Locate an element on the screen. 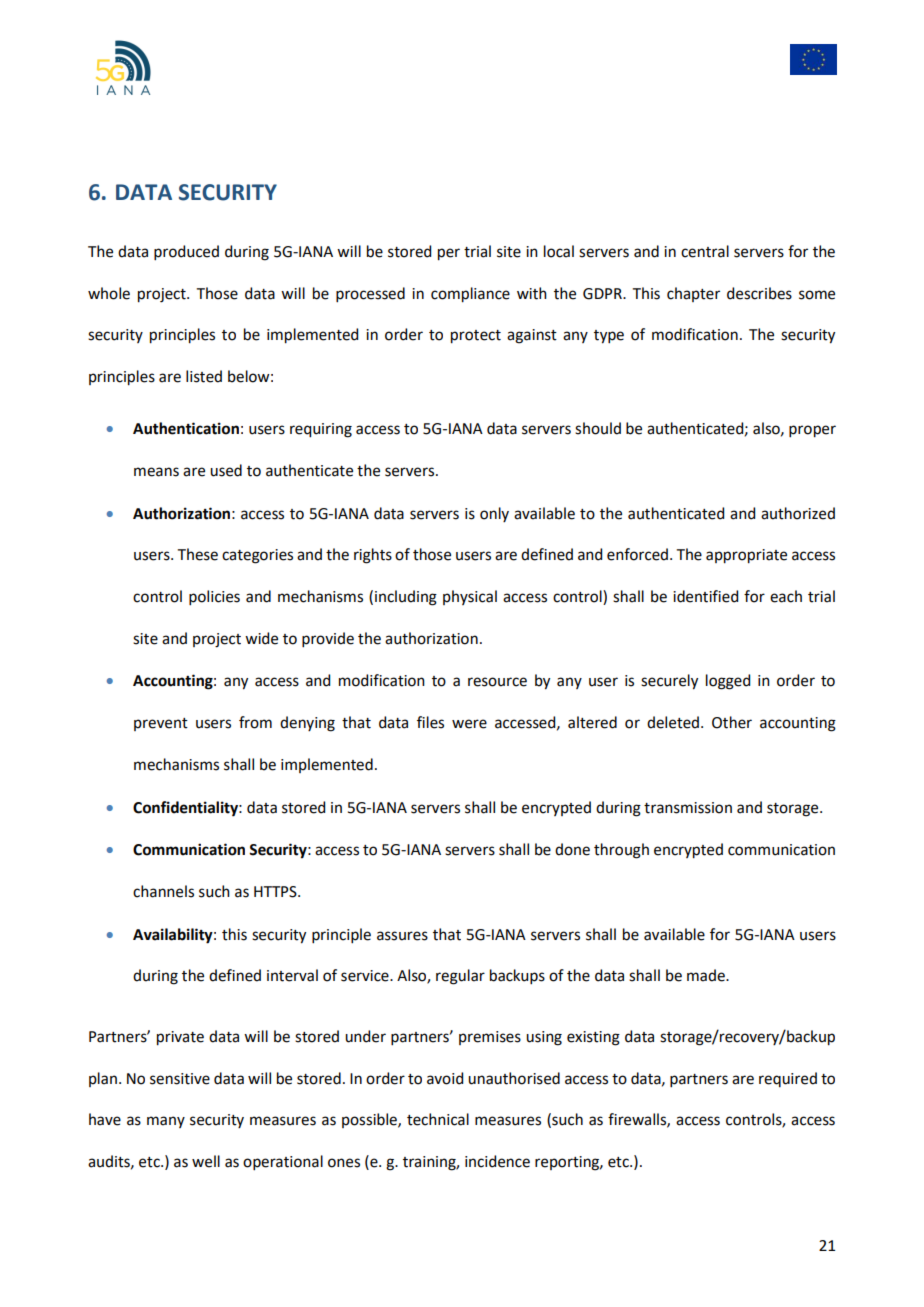 The width and height of the screenshot is (924, 1307). produced is located at coordinates (186, 252).
